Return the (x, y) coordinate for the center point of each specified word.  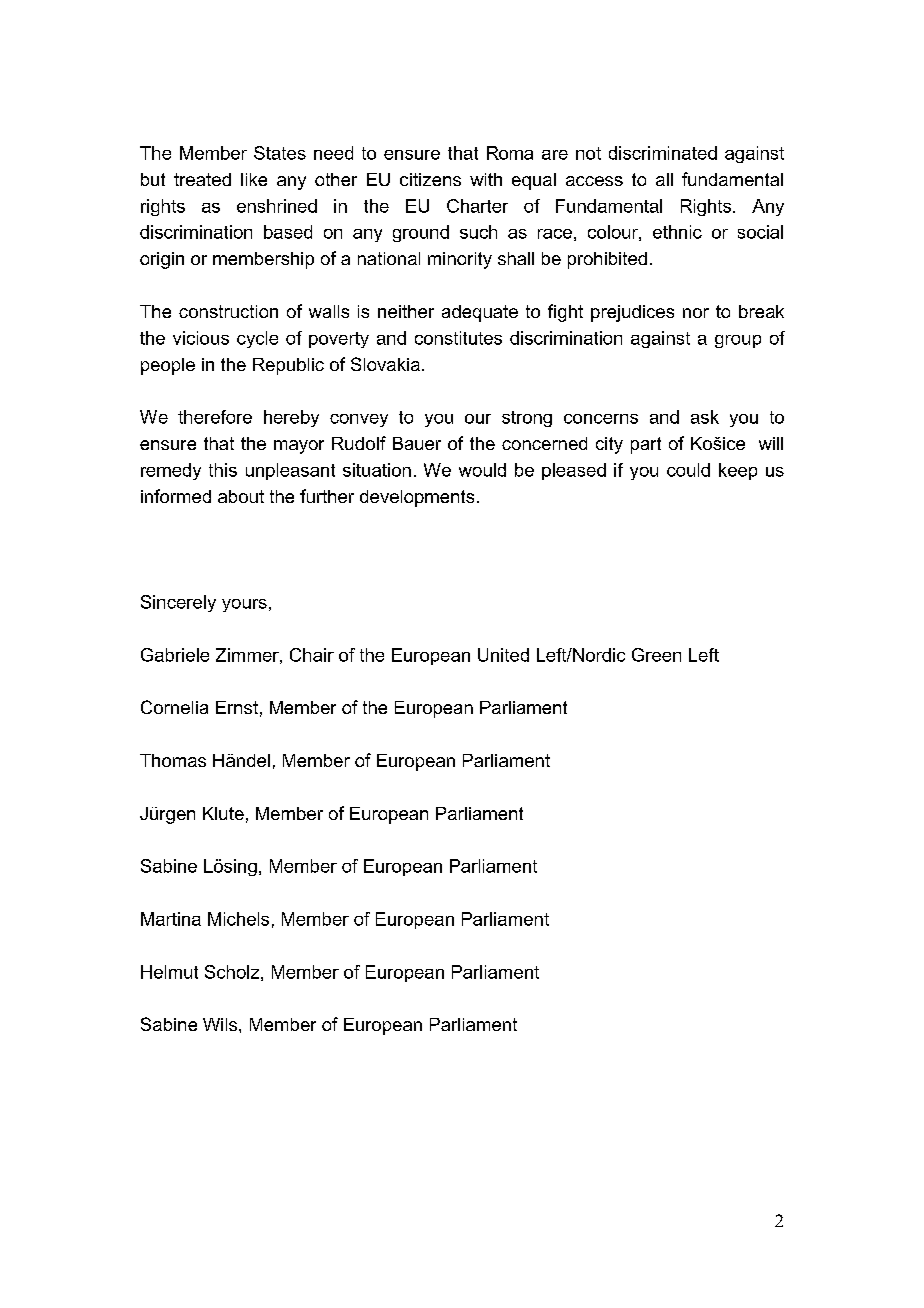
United (503, 655)
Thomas (173, 760)
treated (202, 179)
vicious (201, 338)
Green (656, 655)
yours (244, 605)
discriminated (663, 153)
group (738, 341)
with (486, 179)
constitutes (458, 338)
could (688, 470)
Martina (171, 919)
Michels (238, 919)
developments (417, 498)
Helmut (169, 972)
